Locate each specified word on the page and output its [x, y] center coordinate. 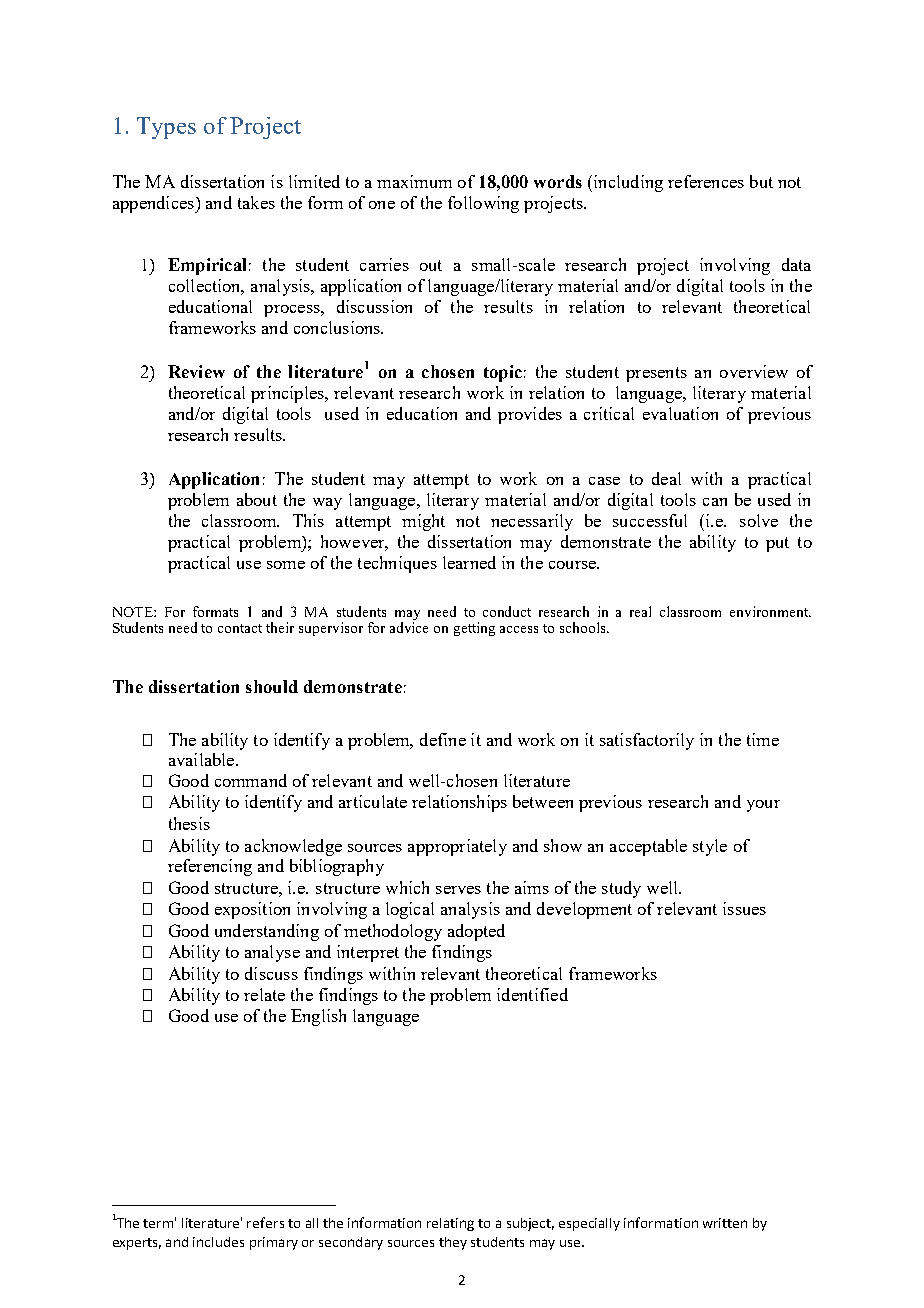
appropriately [457, 847]
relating [450, 1224]
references [706, 181]
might [423, 522]
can [715, 502]
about [257, 499]
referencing [210, 867]
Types [166, 128]
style [710, 847]
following [483, 204]
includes [218, 1242]
